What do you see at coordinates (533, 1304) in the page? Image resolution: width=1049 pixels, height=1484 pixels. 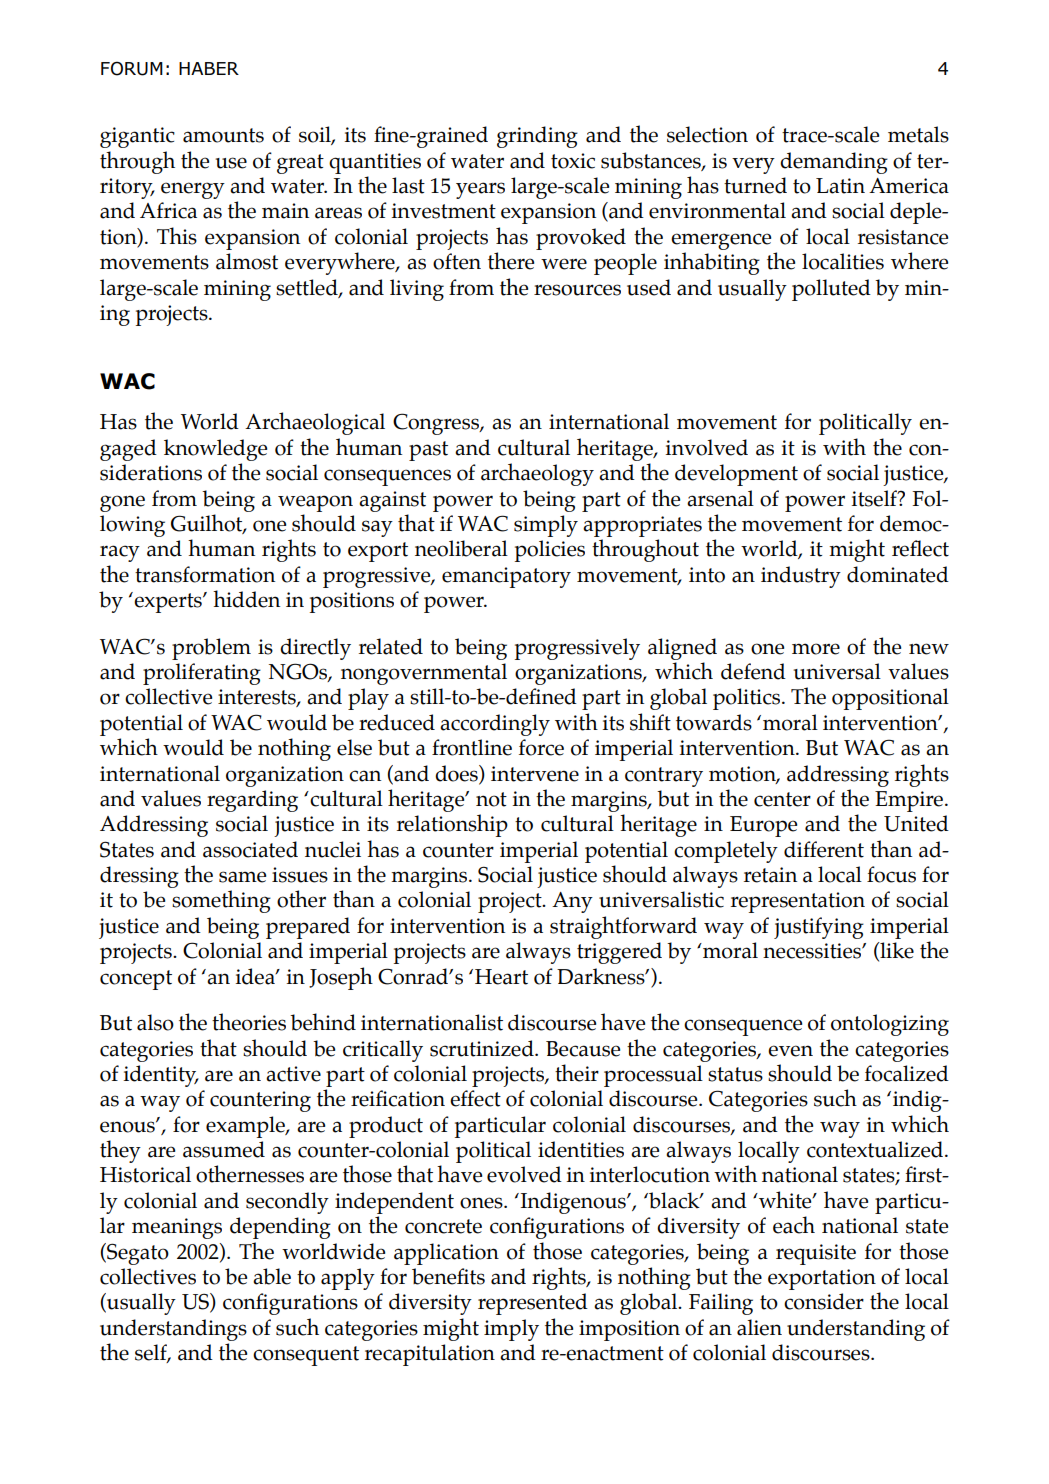 I see `represented` at bounding box center [533, 1304].
